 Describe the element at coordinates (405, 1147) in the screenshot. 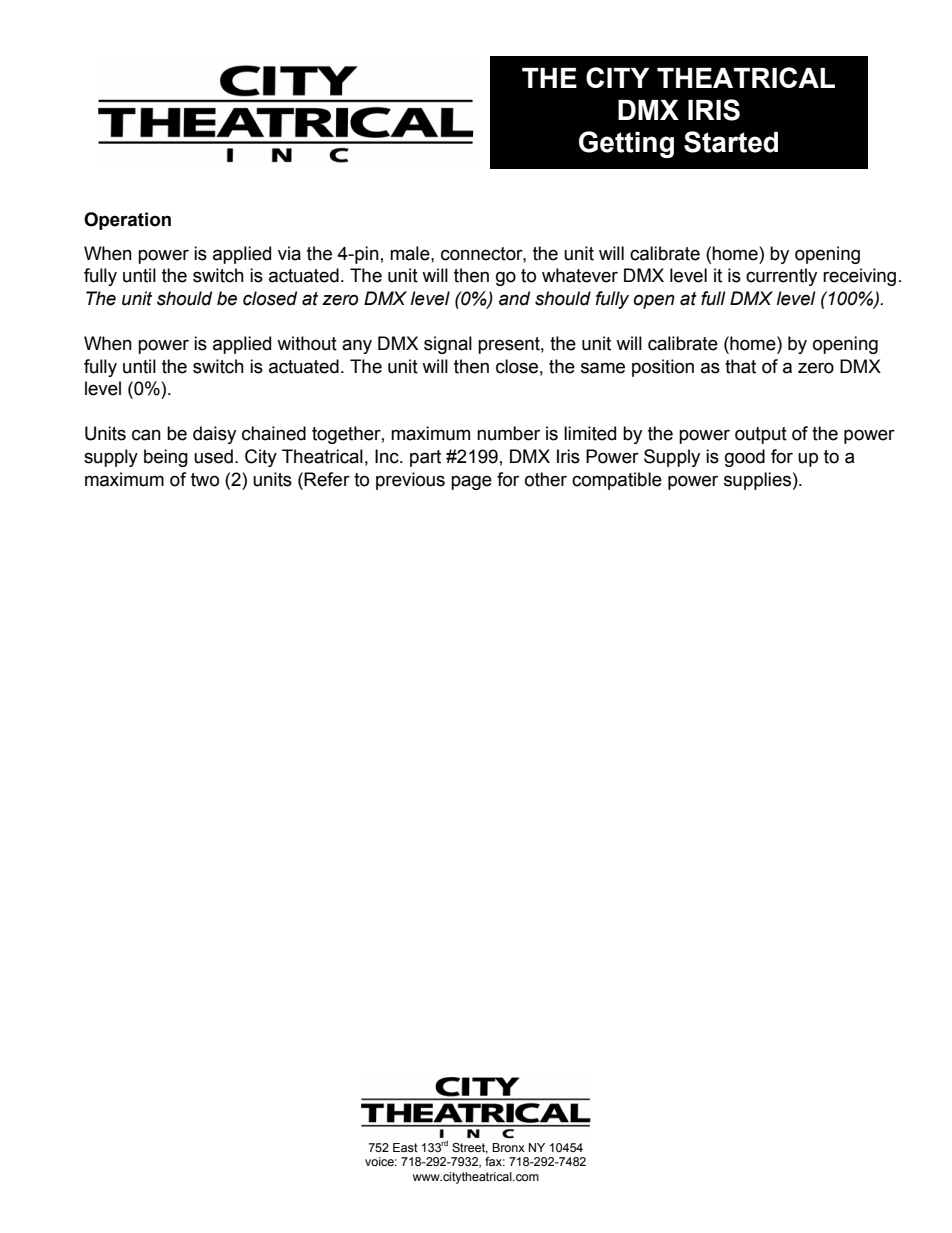

I see `East` at that location.
